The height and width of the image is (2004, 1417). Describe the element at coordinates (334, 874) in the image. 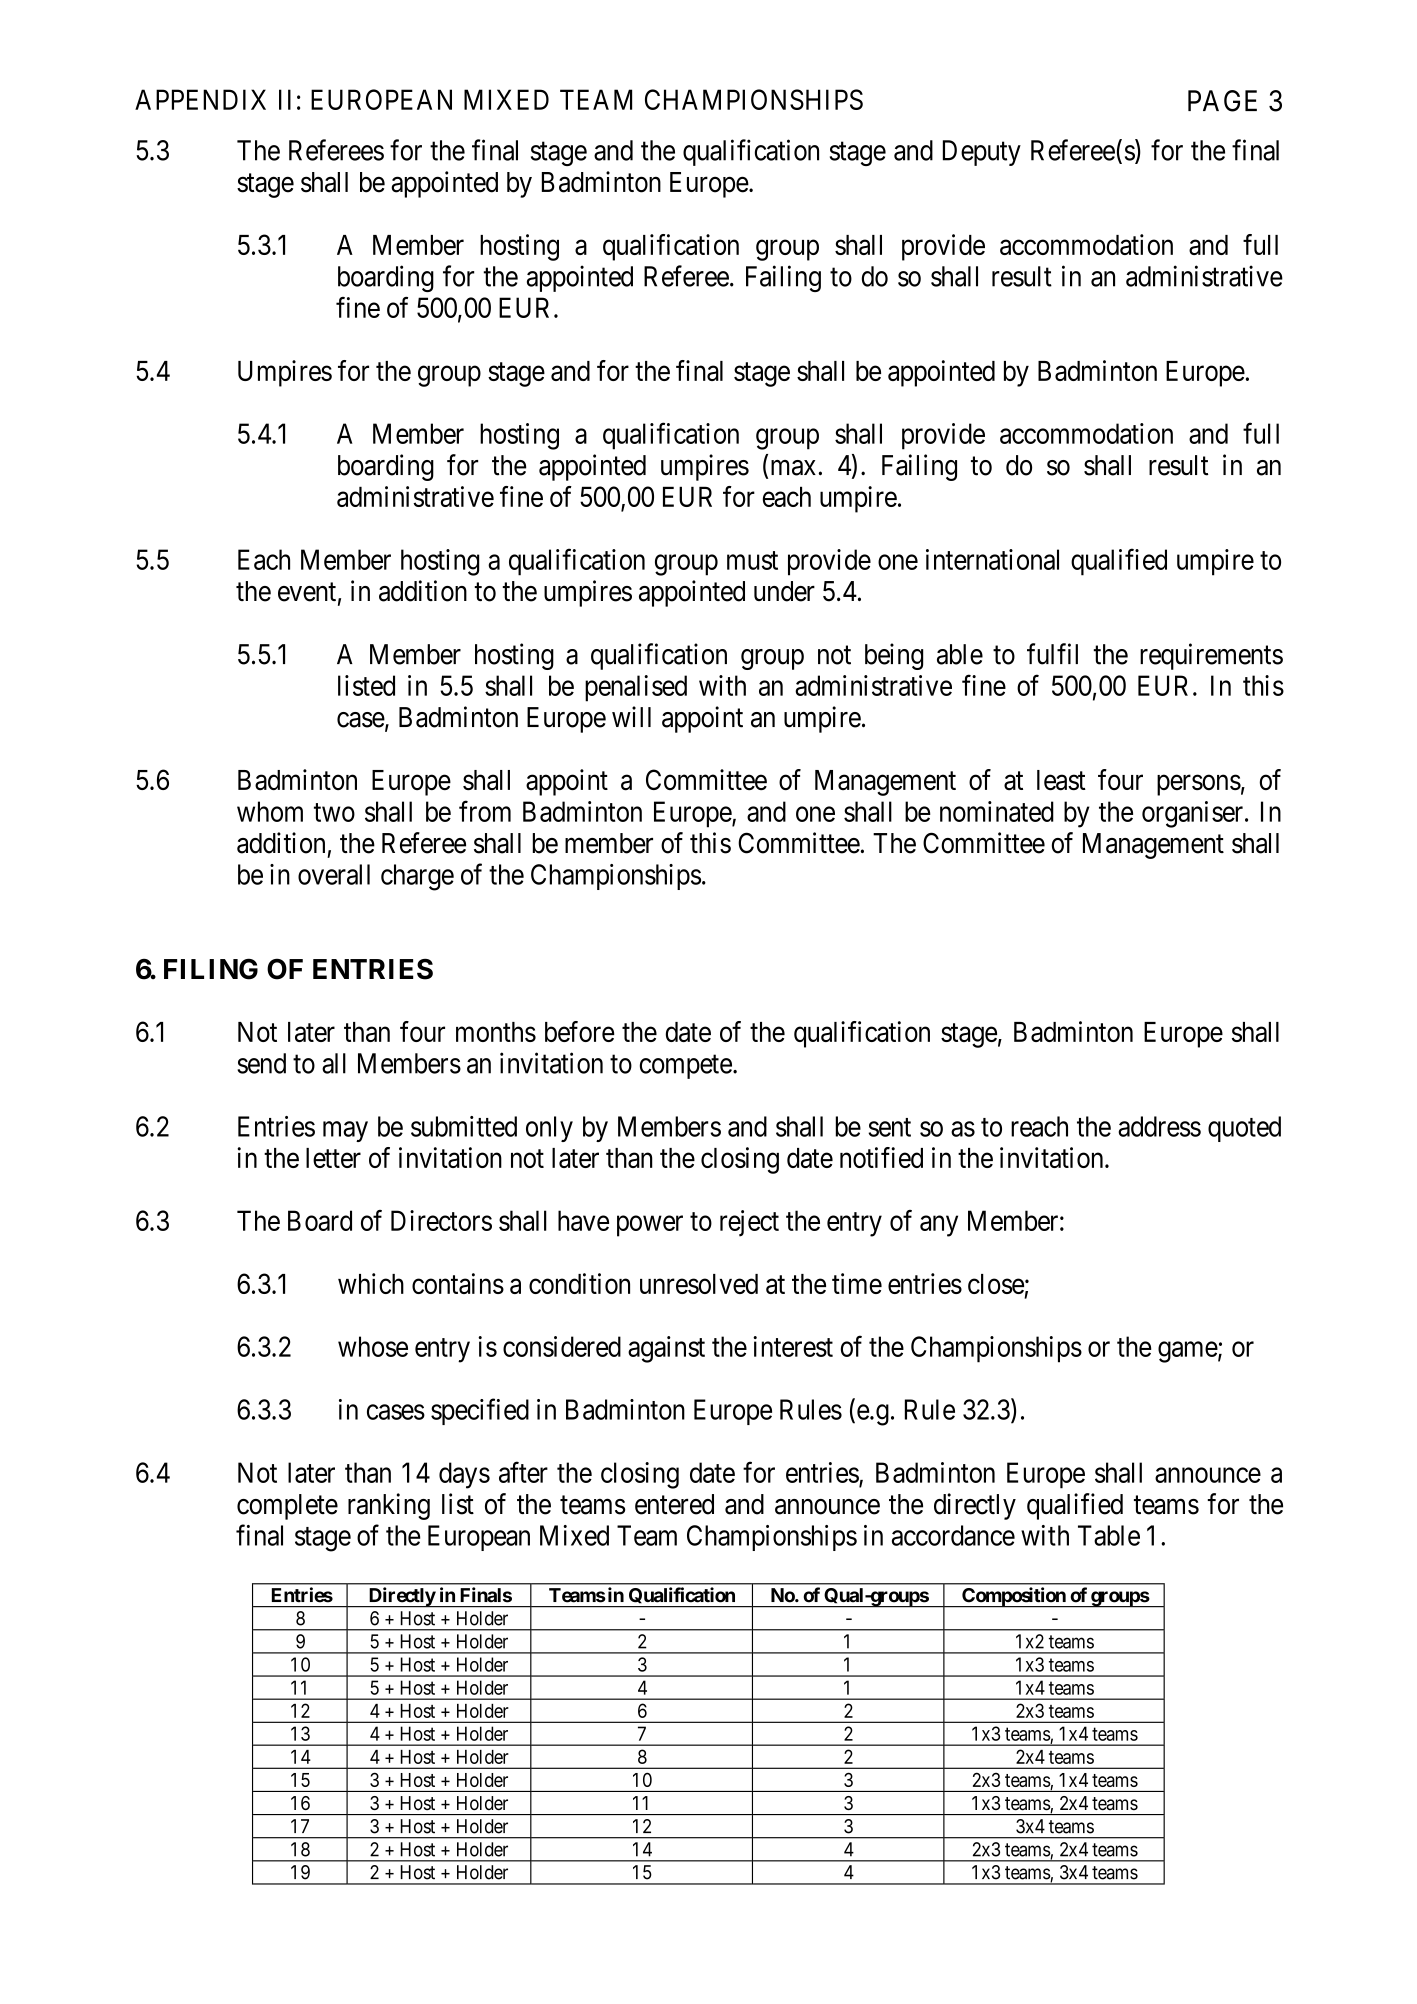

I see `overall` at that location.
